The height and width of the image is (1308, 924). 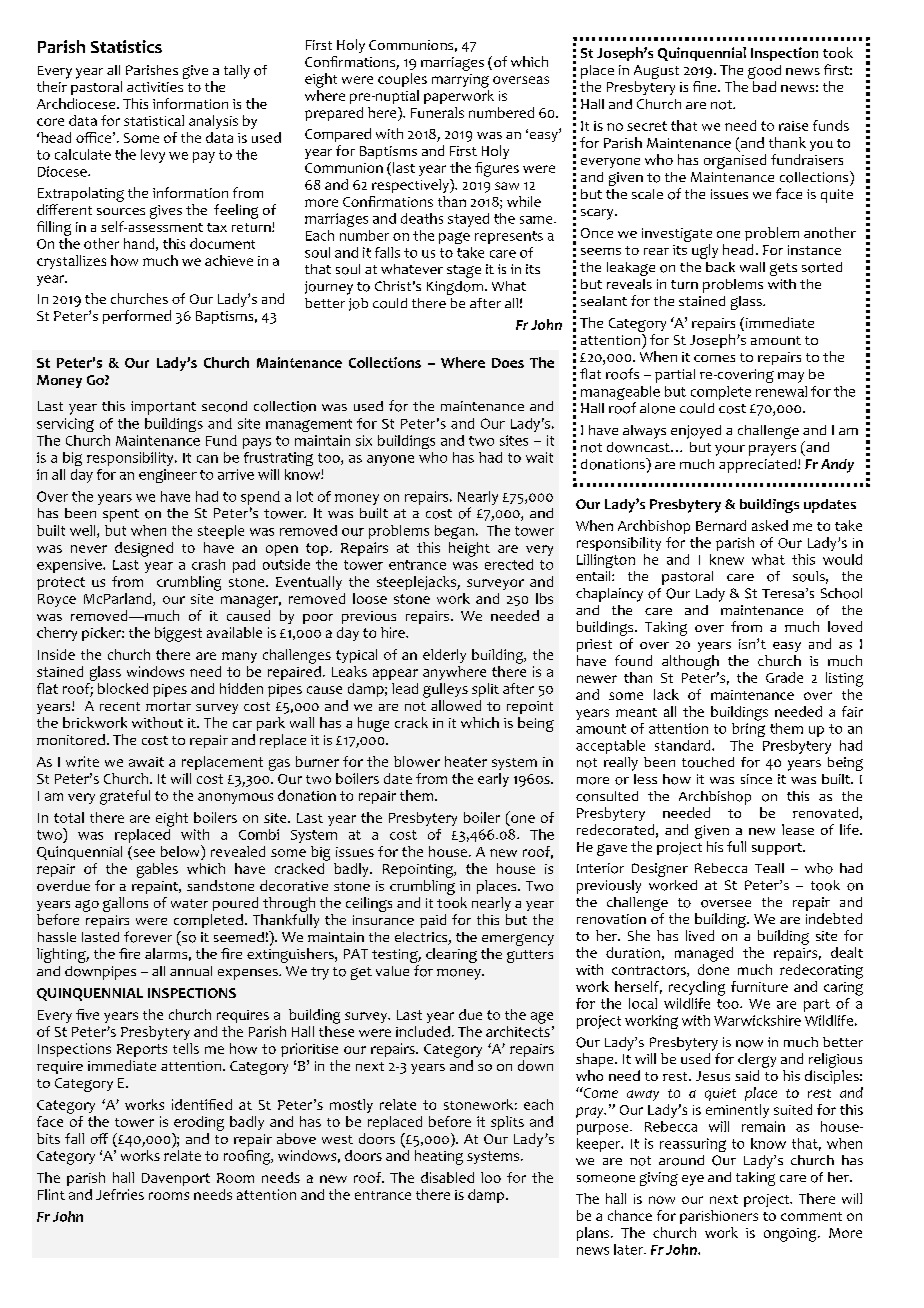 I want to click on asked, so click(x=770, y=525).
